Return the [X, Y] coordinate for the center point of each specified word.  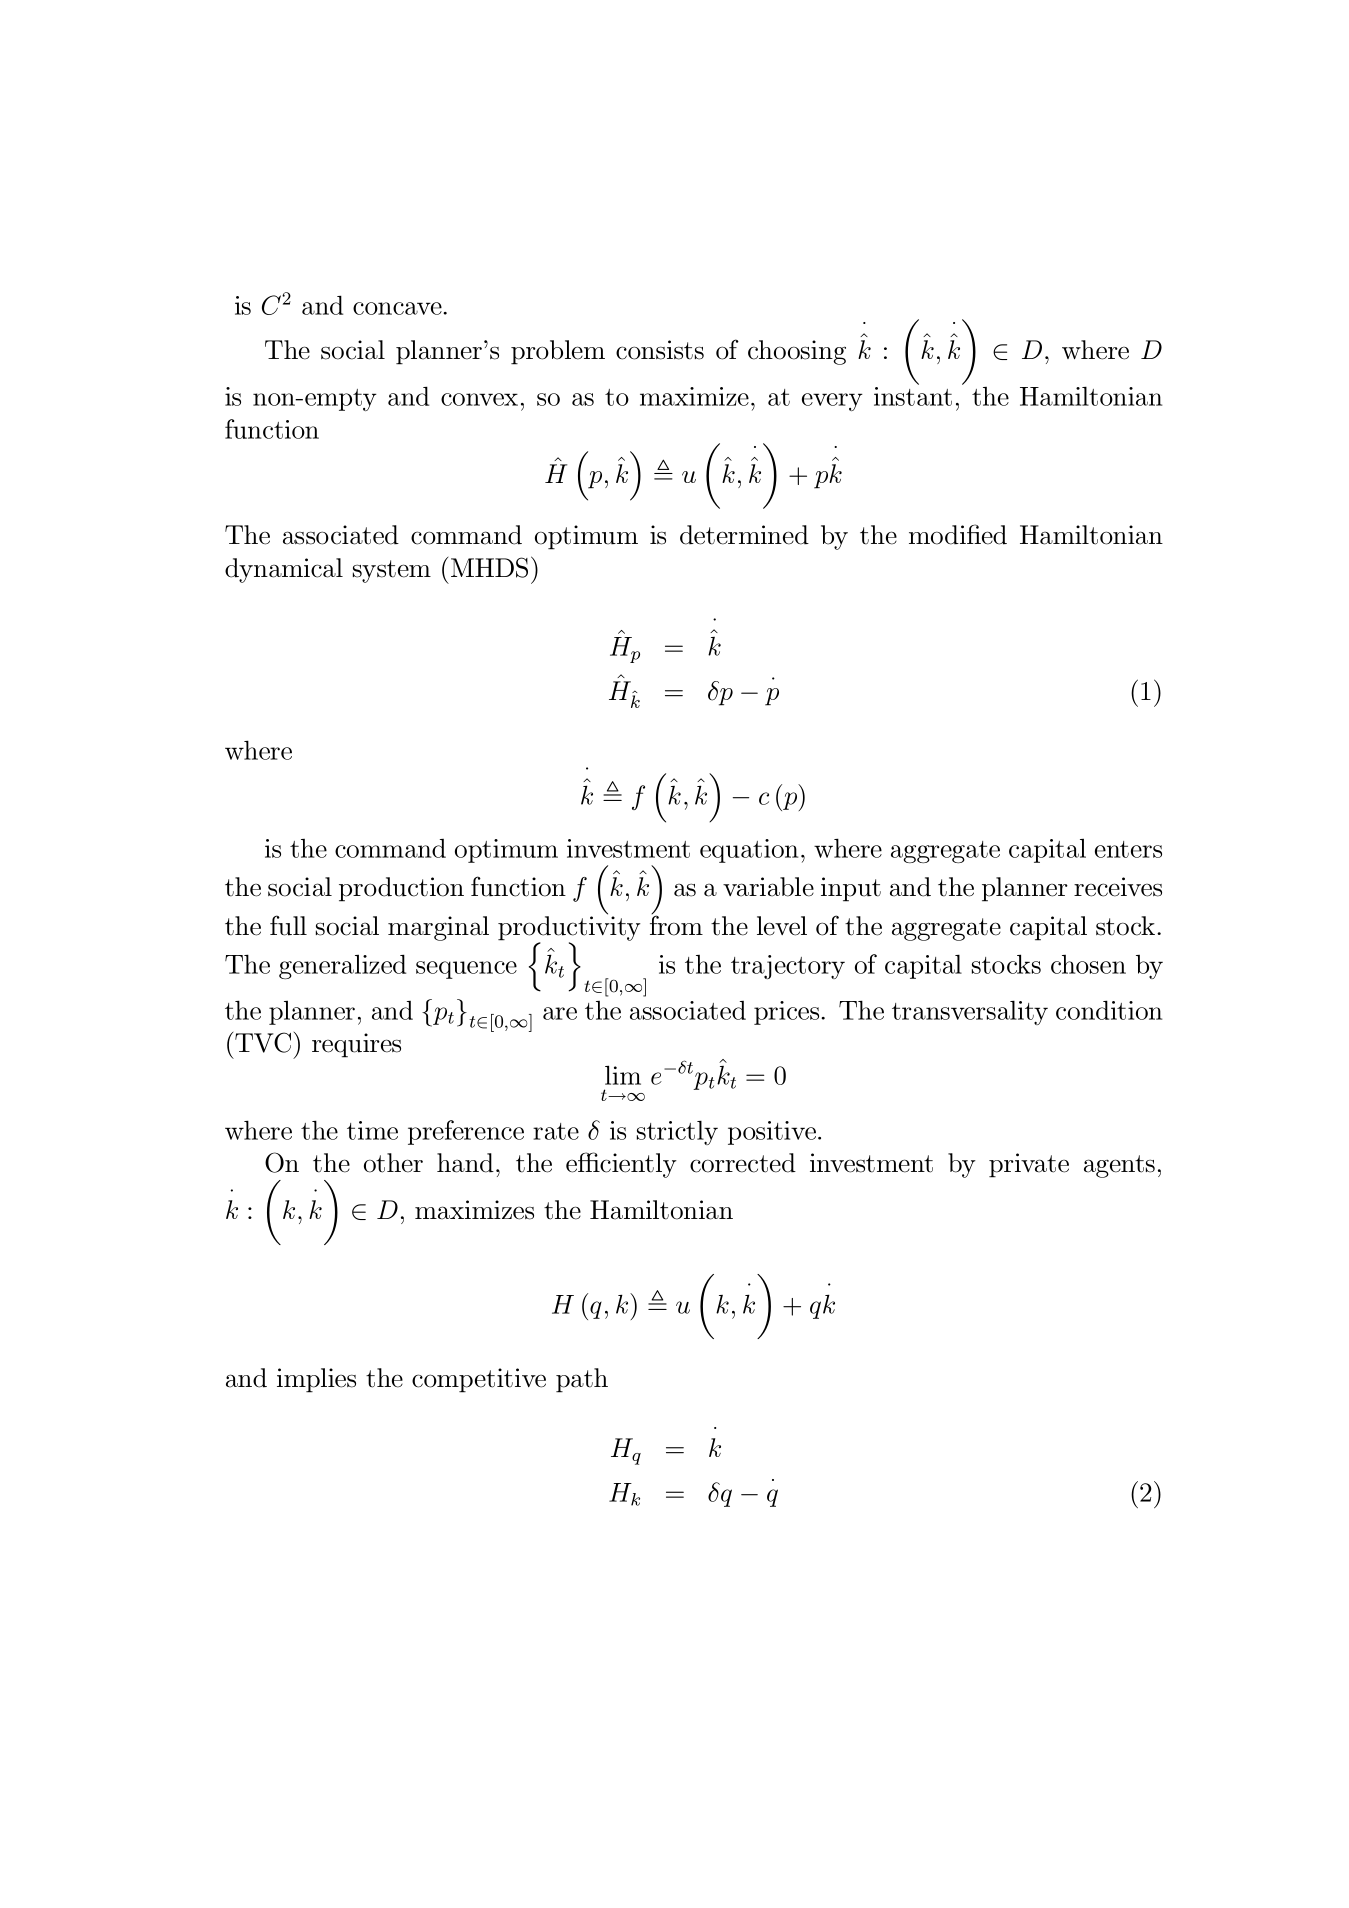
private [1029, 1165]
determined [744, 535]
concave [398, 308]
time [372, 1130]
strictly [677, 1132]
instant [913, 396]
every [832, 402]
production [401, 889]
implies [316, 1380]
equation [749, 851]
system [392, 571]
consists [660, 350]
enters [1128, 849]
